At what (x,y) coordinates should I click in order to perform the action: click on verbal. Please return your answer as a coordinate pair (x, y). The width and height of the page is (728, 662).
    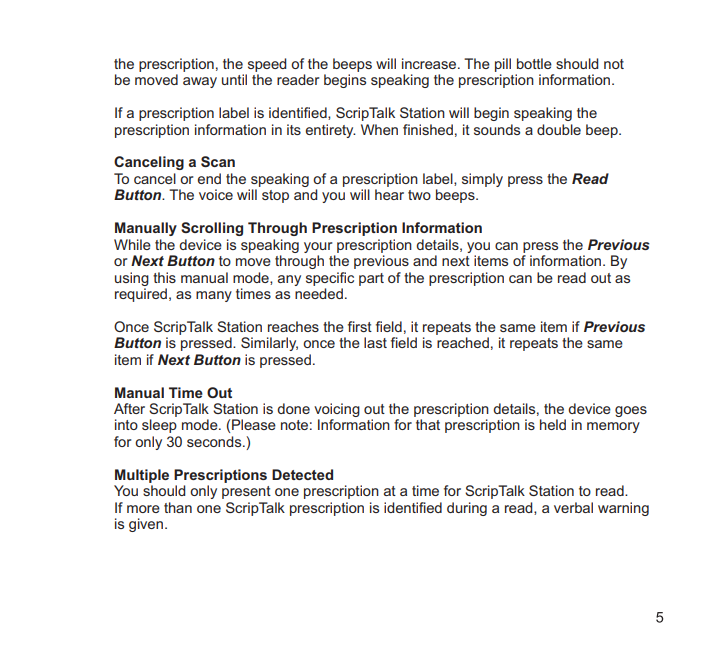
    Looking at the image, I should click on (573, 507).
